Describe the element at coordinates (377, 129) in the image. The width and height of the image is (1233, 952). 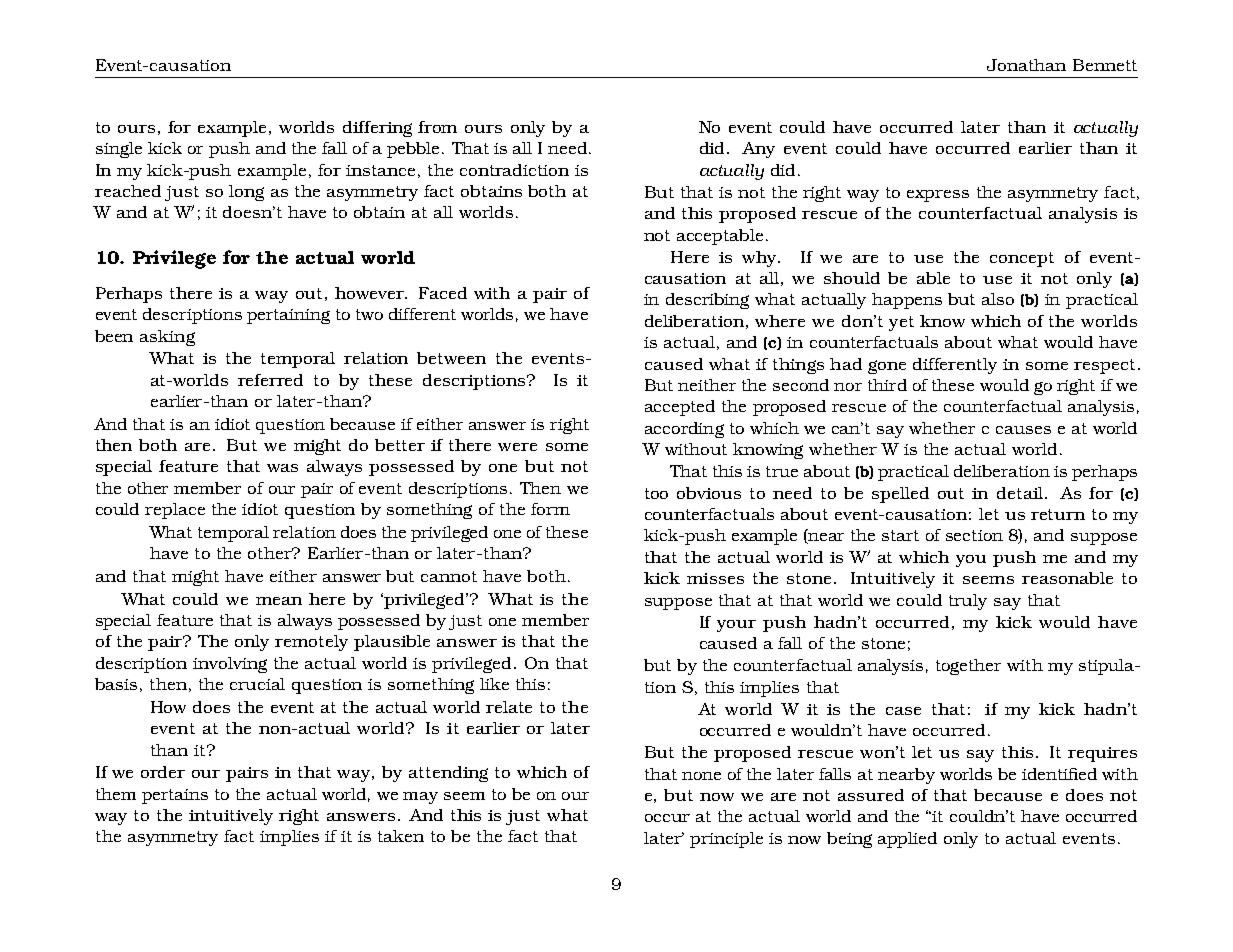
I see `differing` at that location.
